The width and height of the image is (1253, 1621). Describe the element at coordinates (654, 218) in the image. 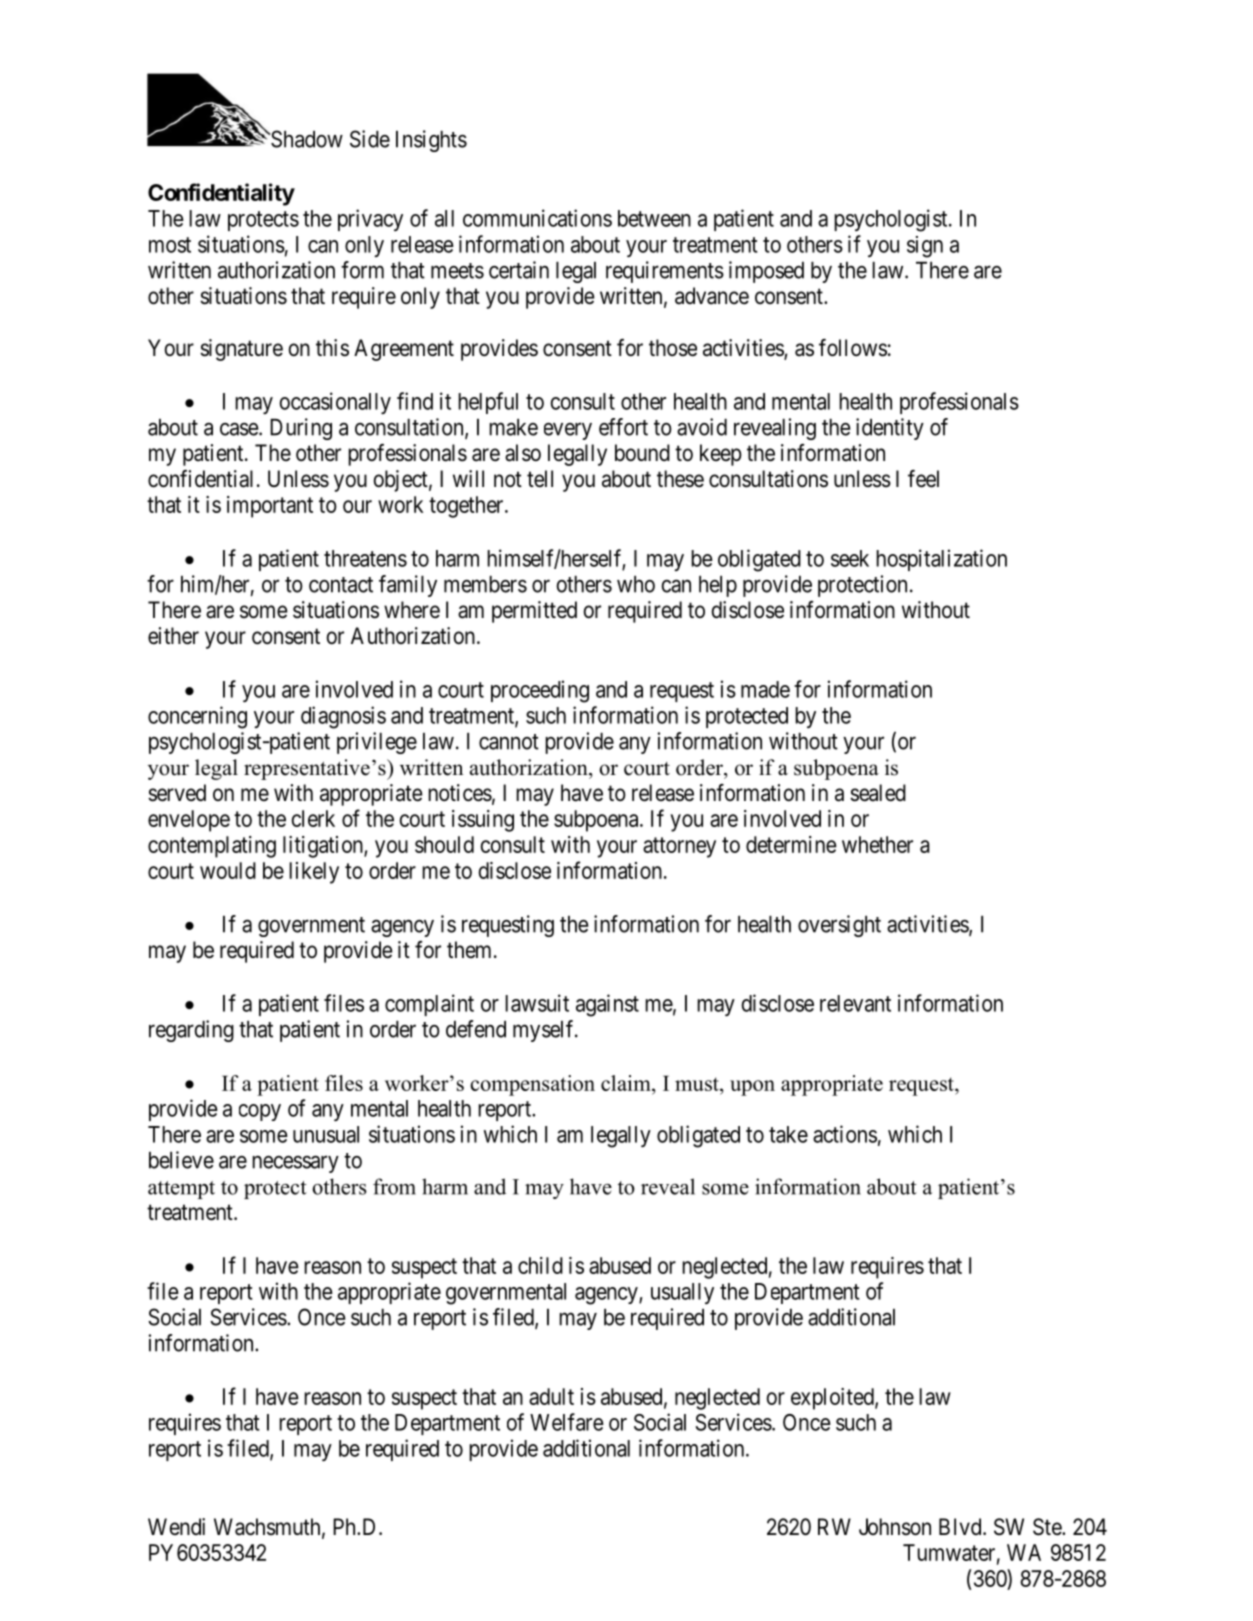

I see `between` at that location.
